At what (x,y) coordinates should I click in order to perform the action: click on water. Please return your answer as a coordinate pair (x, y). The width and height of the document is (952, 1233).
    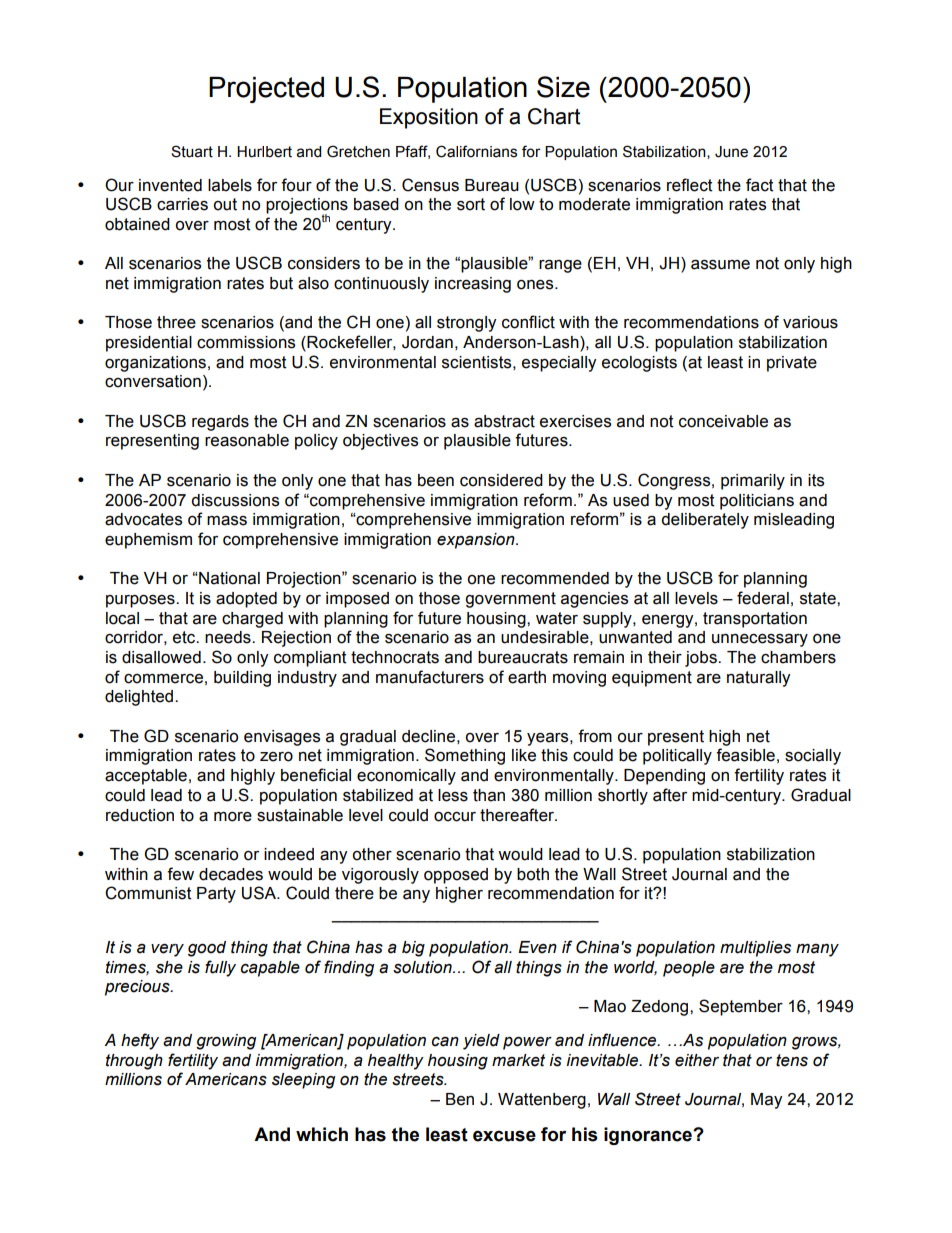
    Looking at the image, I should click on (557, 618).
